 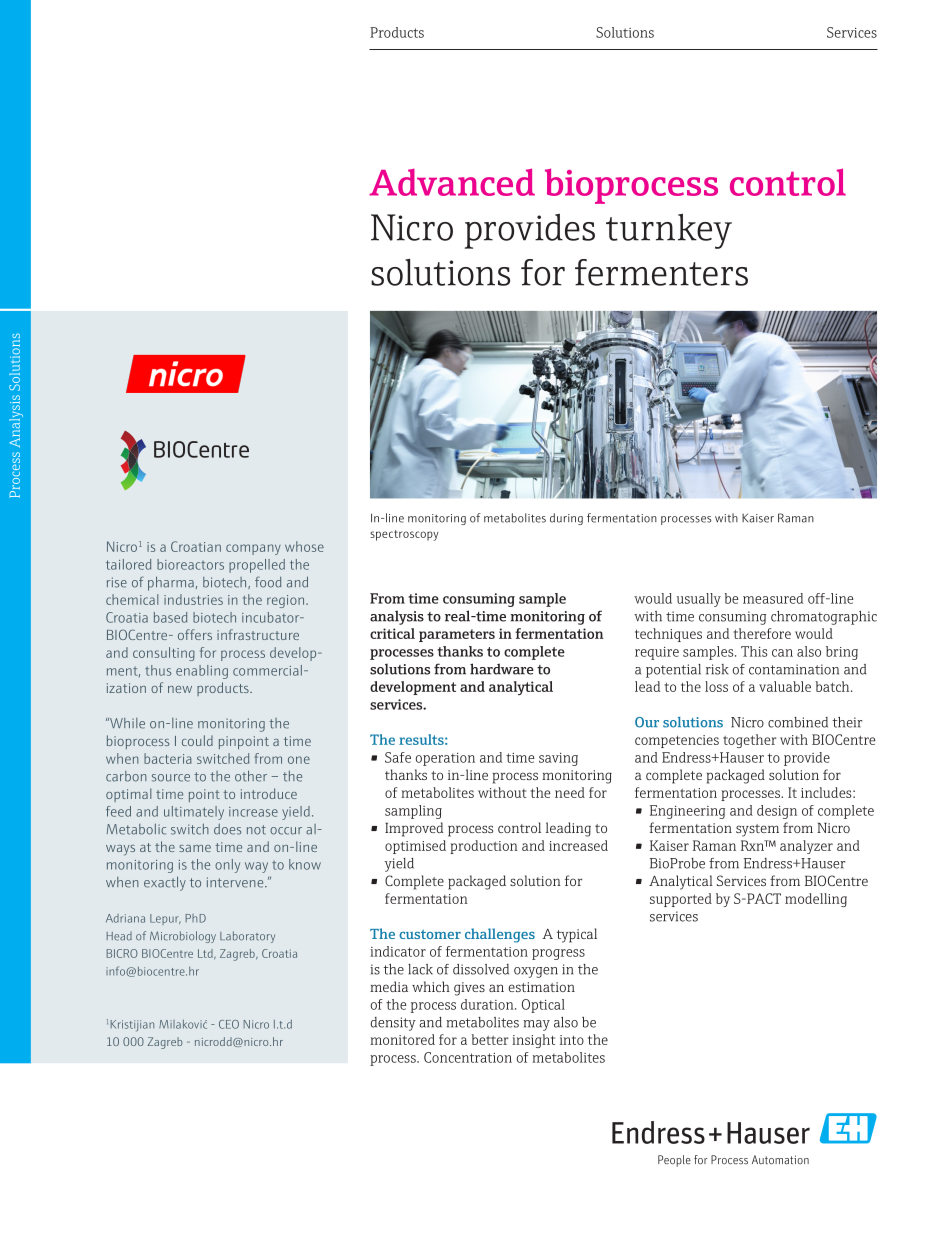 What do you see at coordinates (762, 633) in the screenshot?
I see `therefore` at bounding box center [762, 633].
